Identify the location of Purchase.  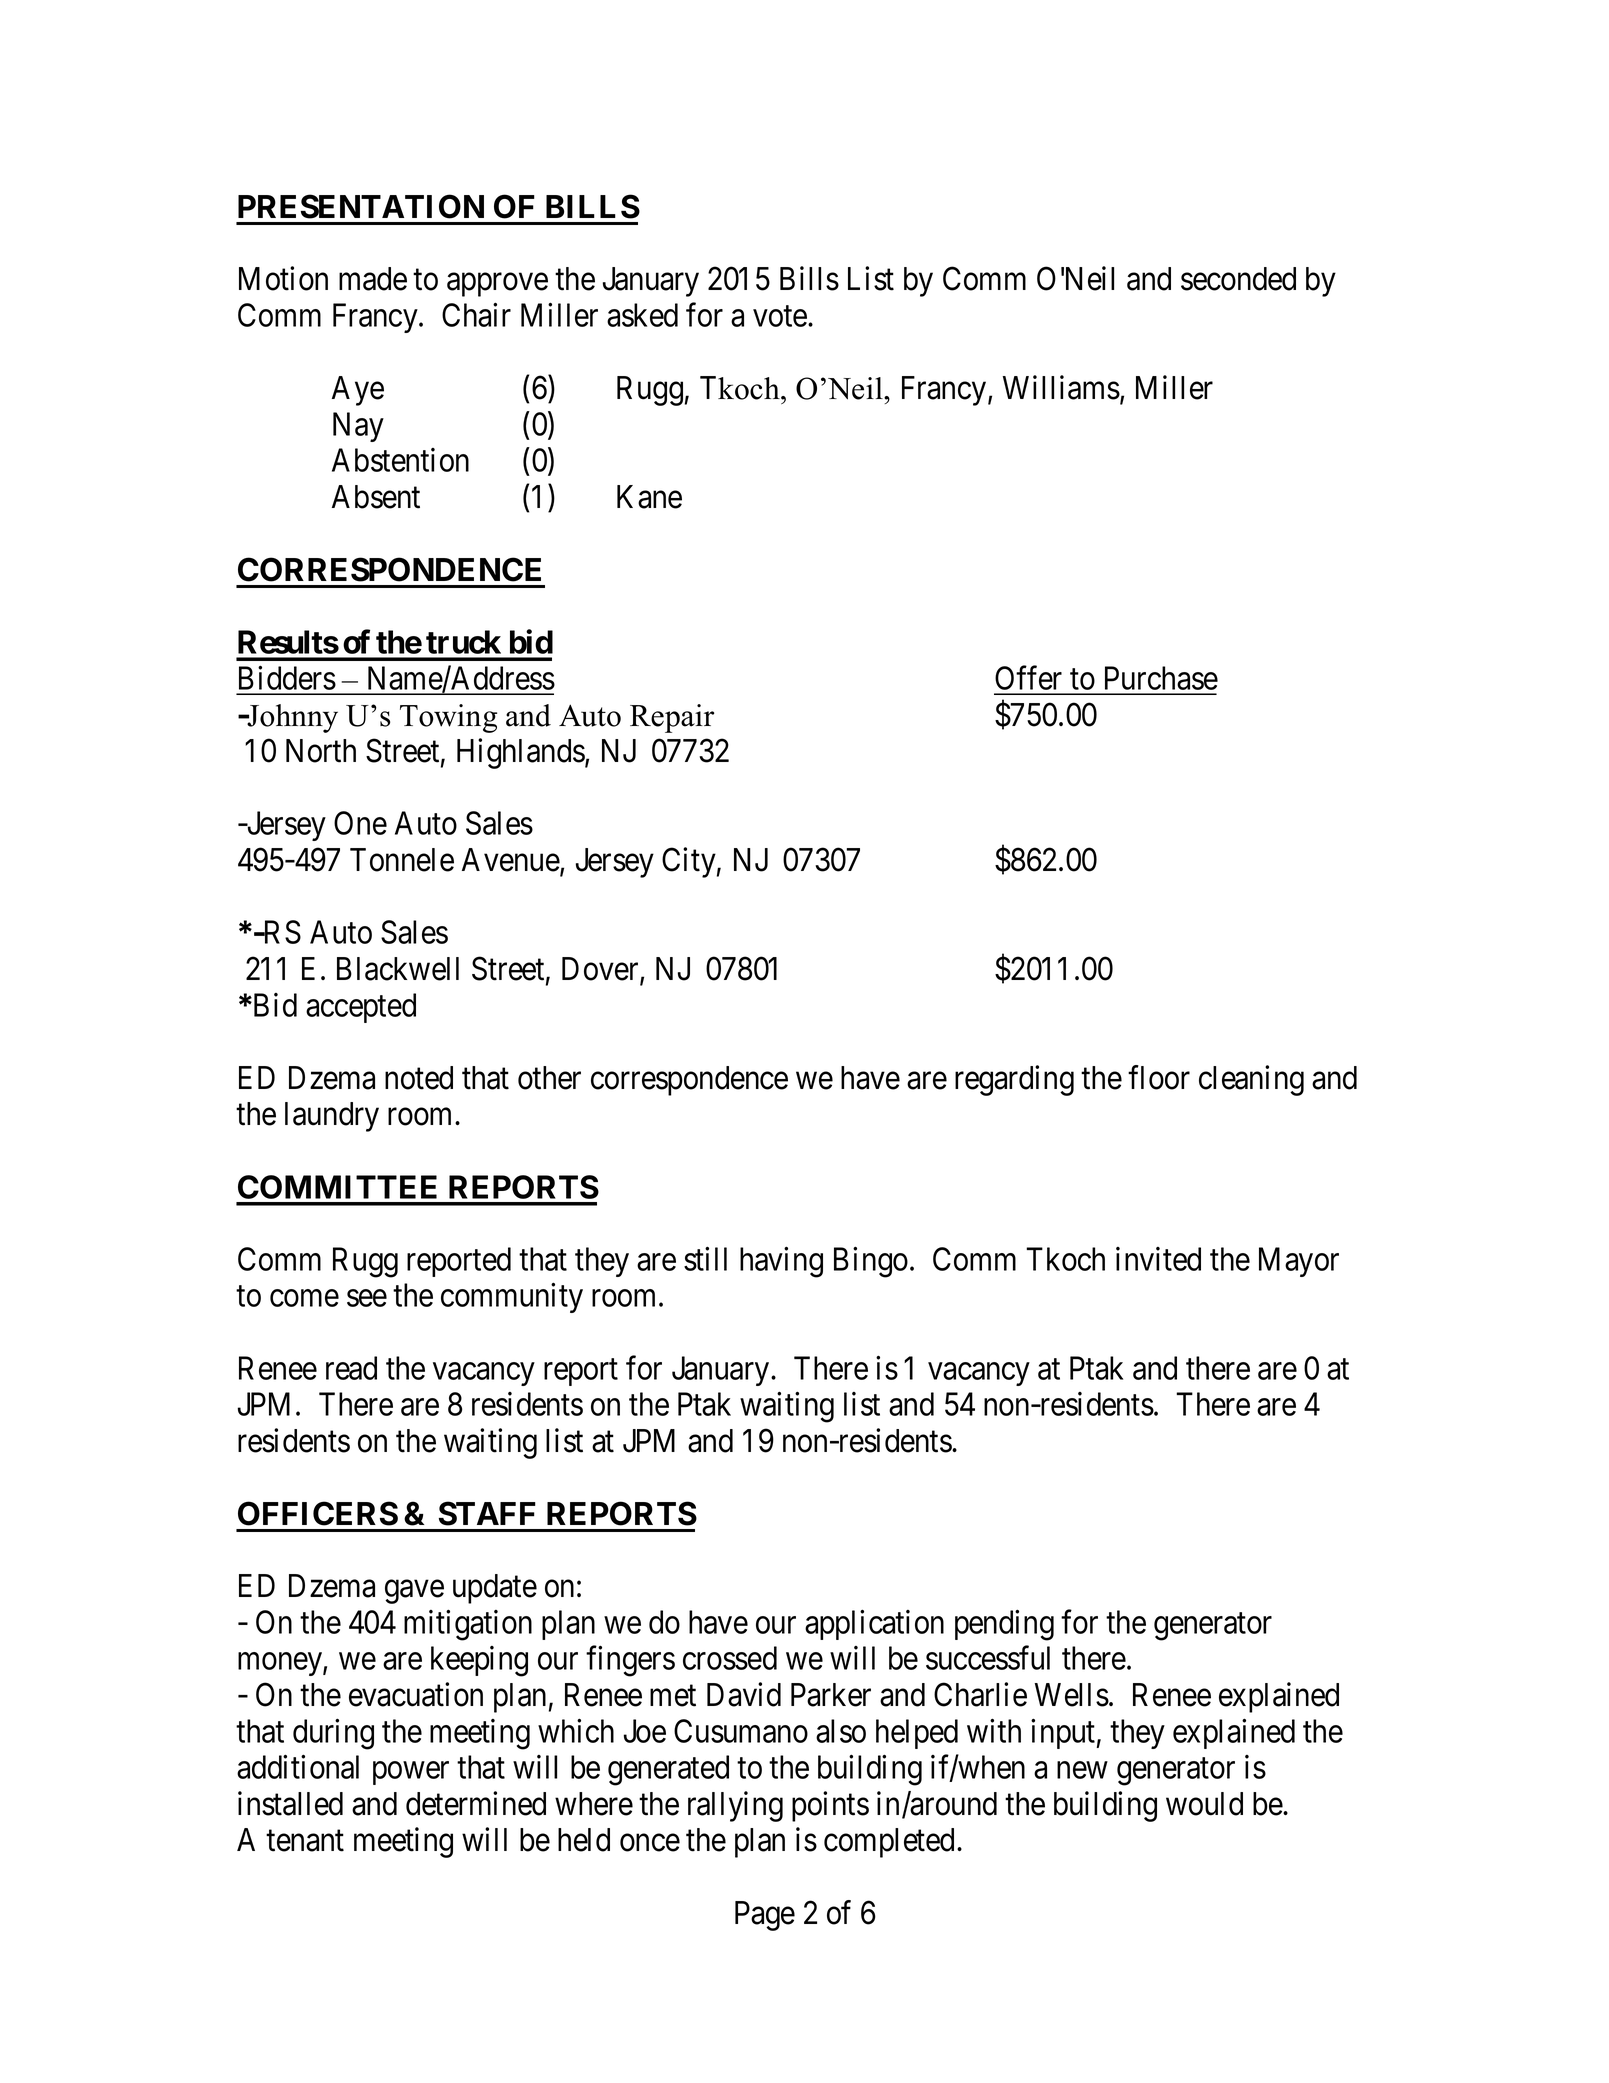
(1161, 678).
